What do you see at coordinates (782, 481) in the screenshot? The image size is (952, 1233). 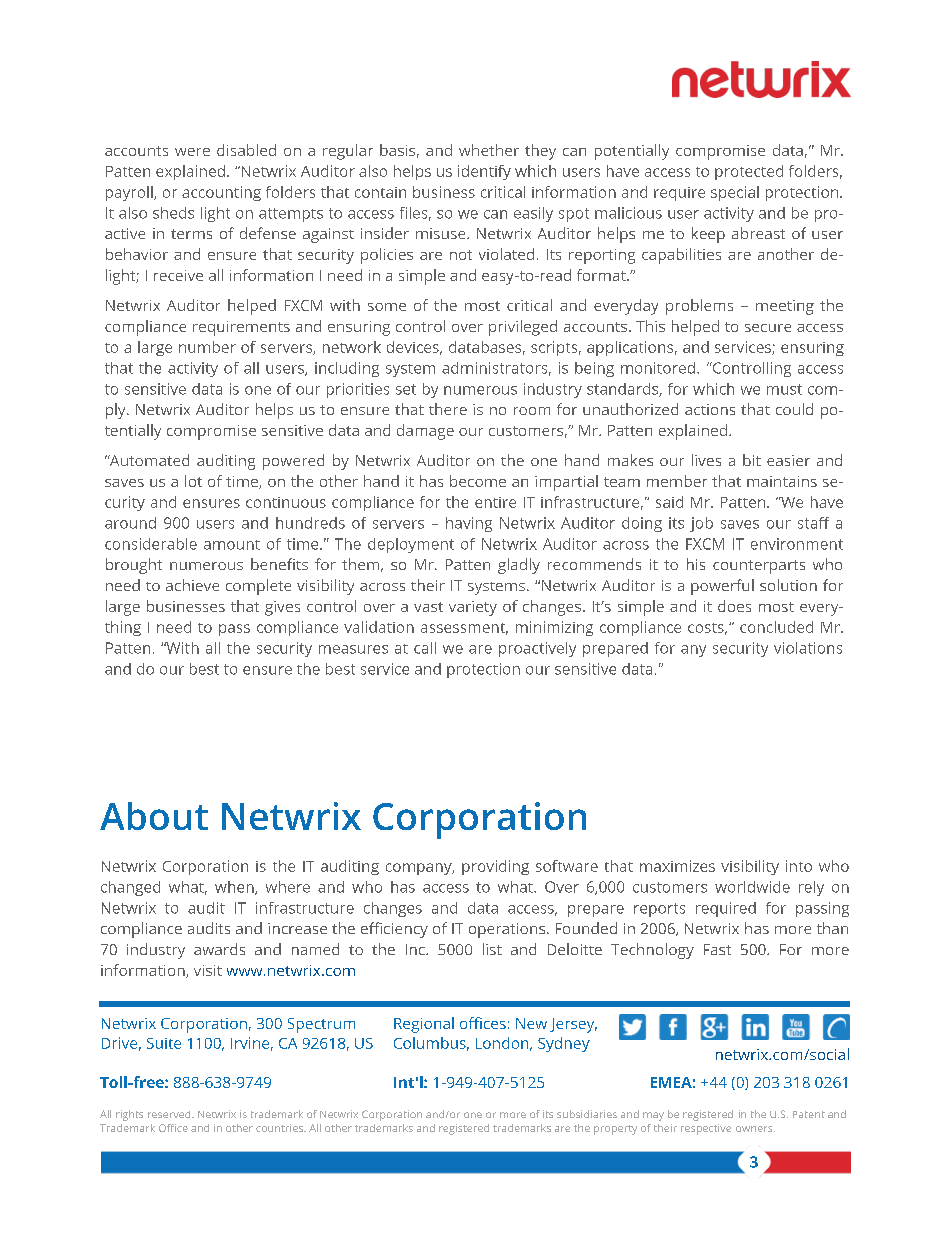 I see `maintains` at bounding box center [782, 481].
